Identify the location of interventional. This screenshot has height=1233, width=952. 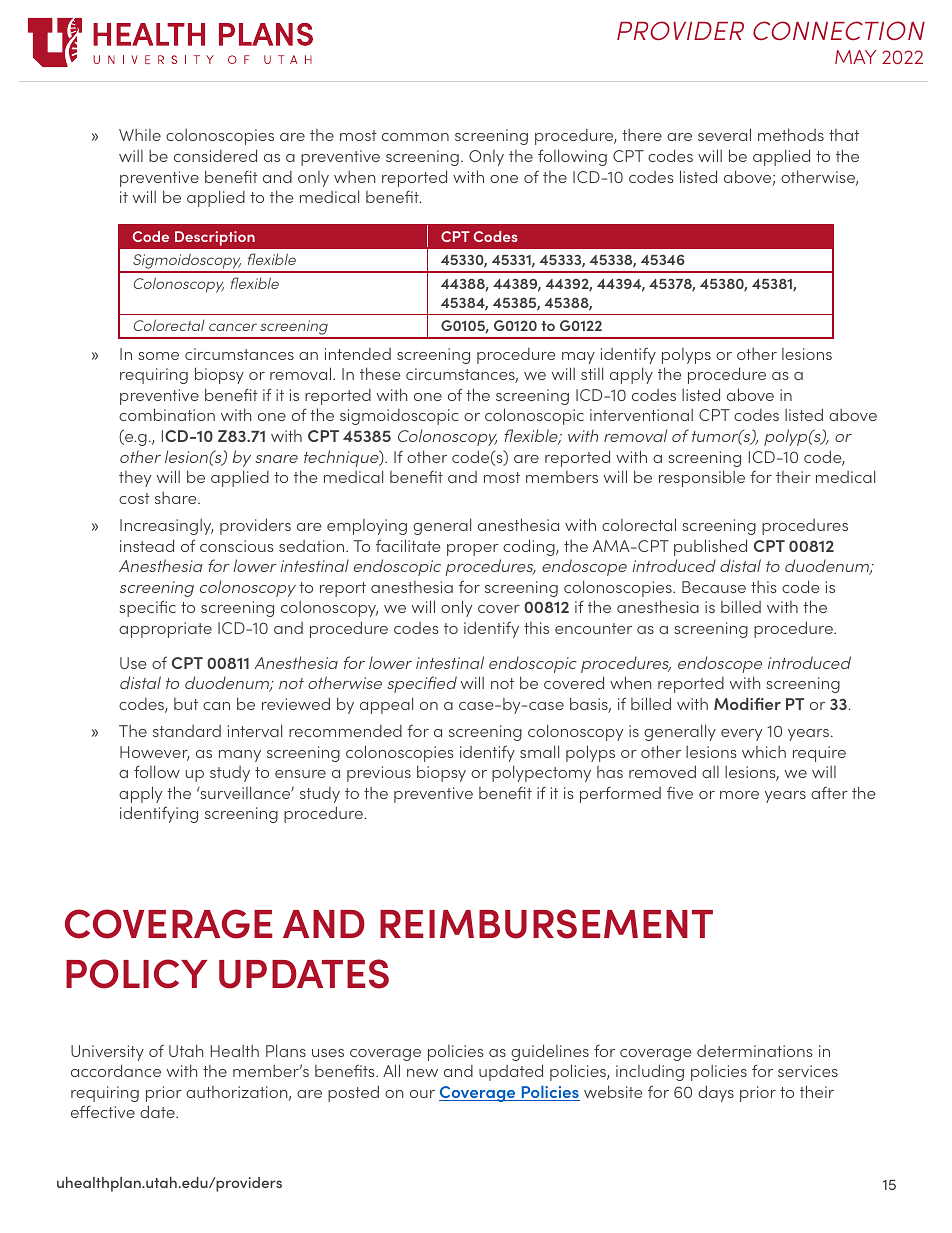
(641, 415).
